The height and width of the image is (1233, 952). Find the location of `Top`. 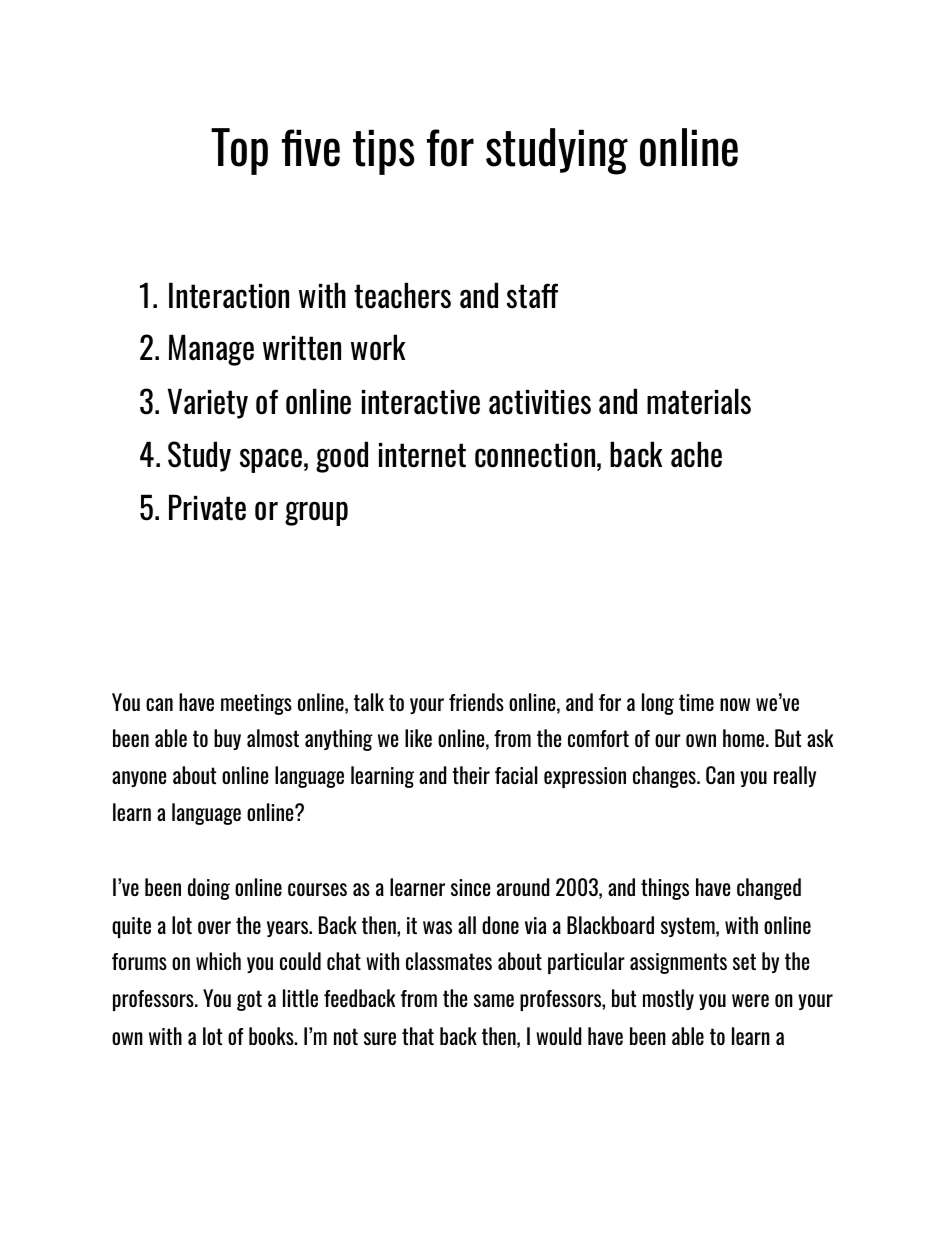

Top is located at coordinates (239, 151).
